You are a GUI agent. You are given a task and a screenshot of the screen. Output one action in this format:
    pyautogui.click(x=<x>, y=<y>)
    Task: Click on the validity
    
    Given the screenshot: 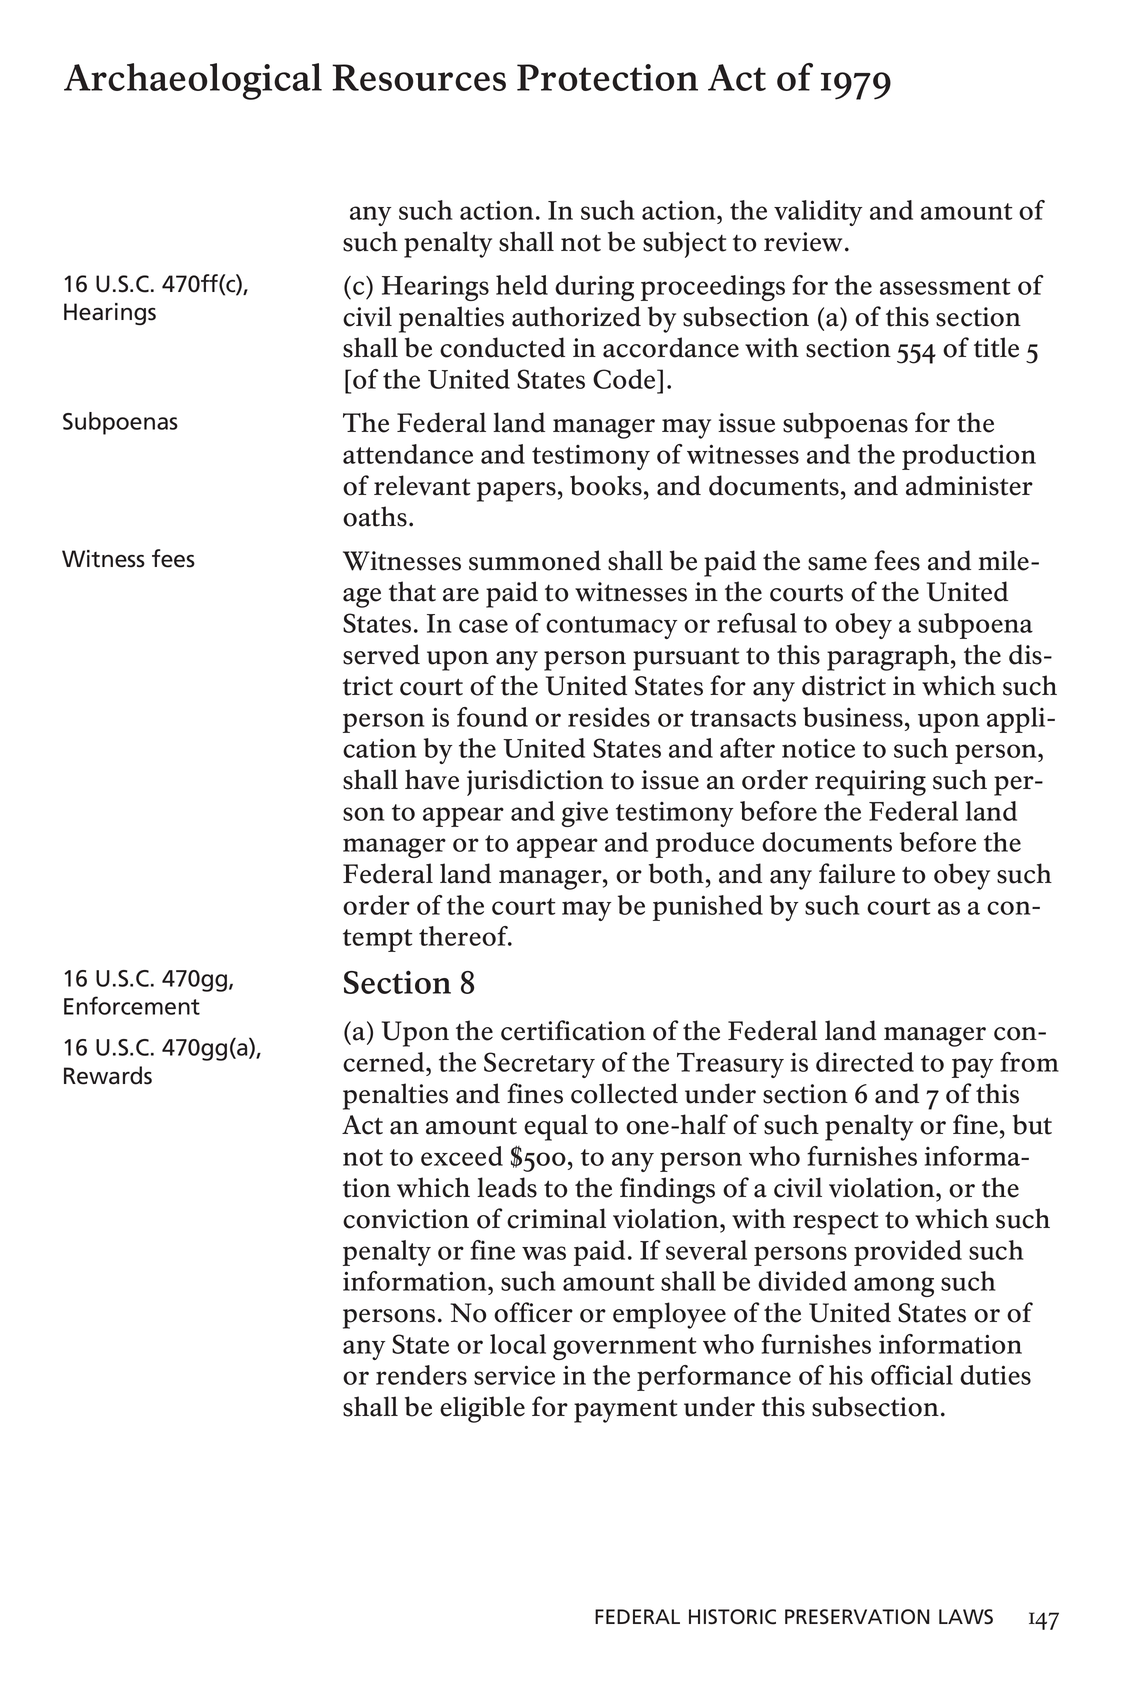 What is the action you would take?
    pyautogui.click(x=818, y=213)
